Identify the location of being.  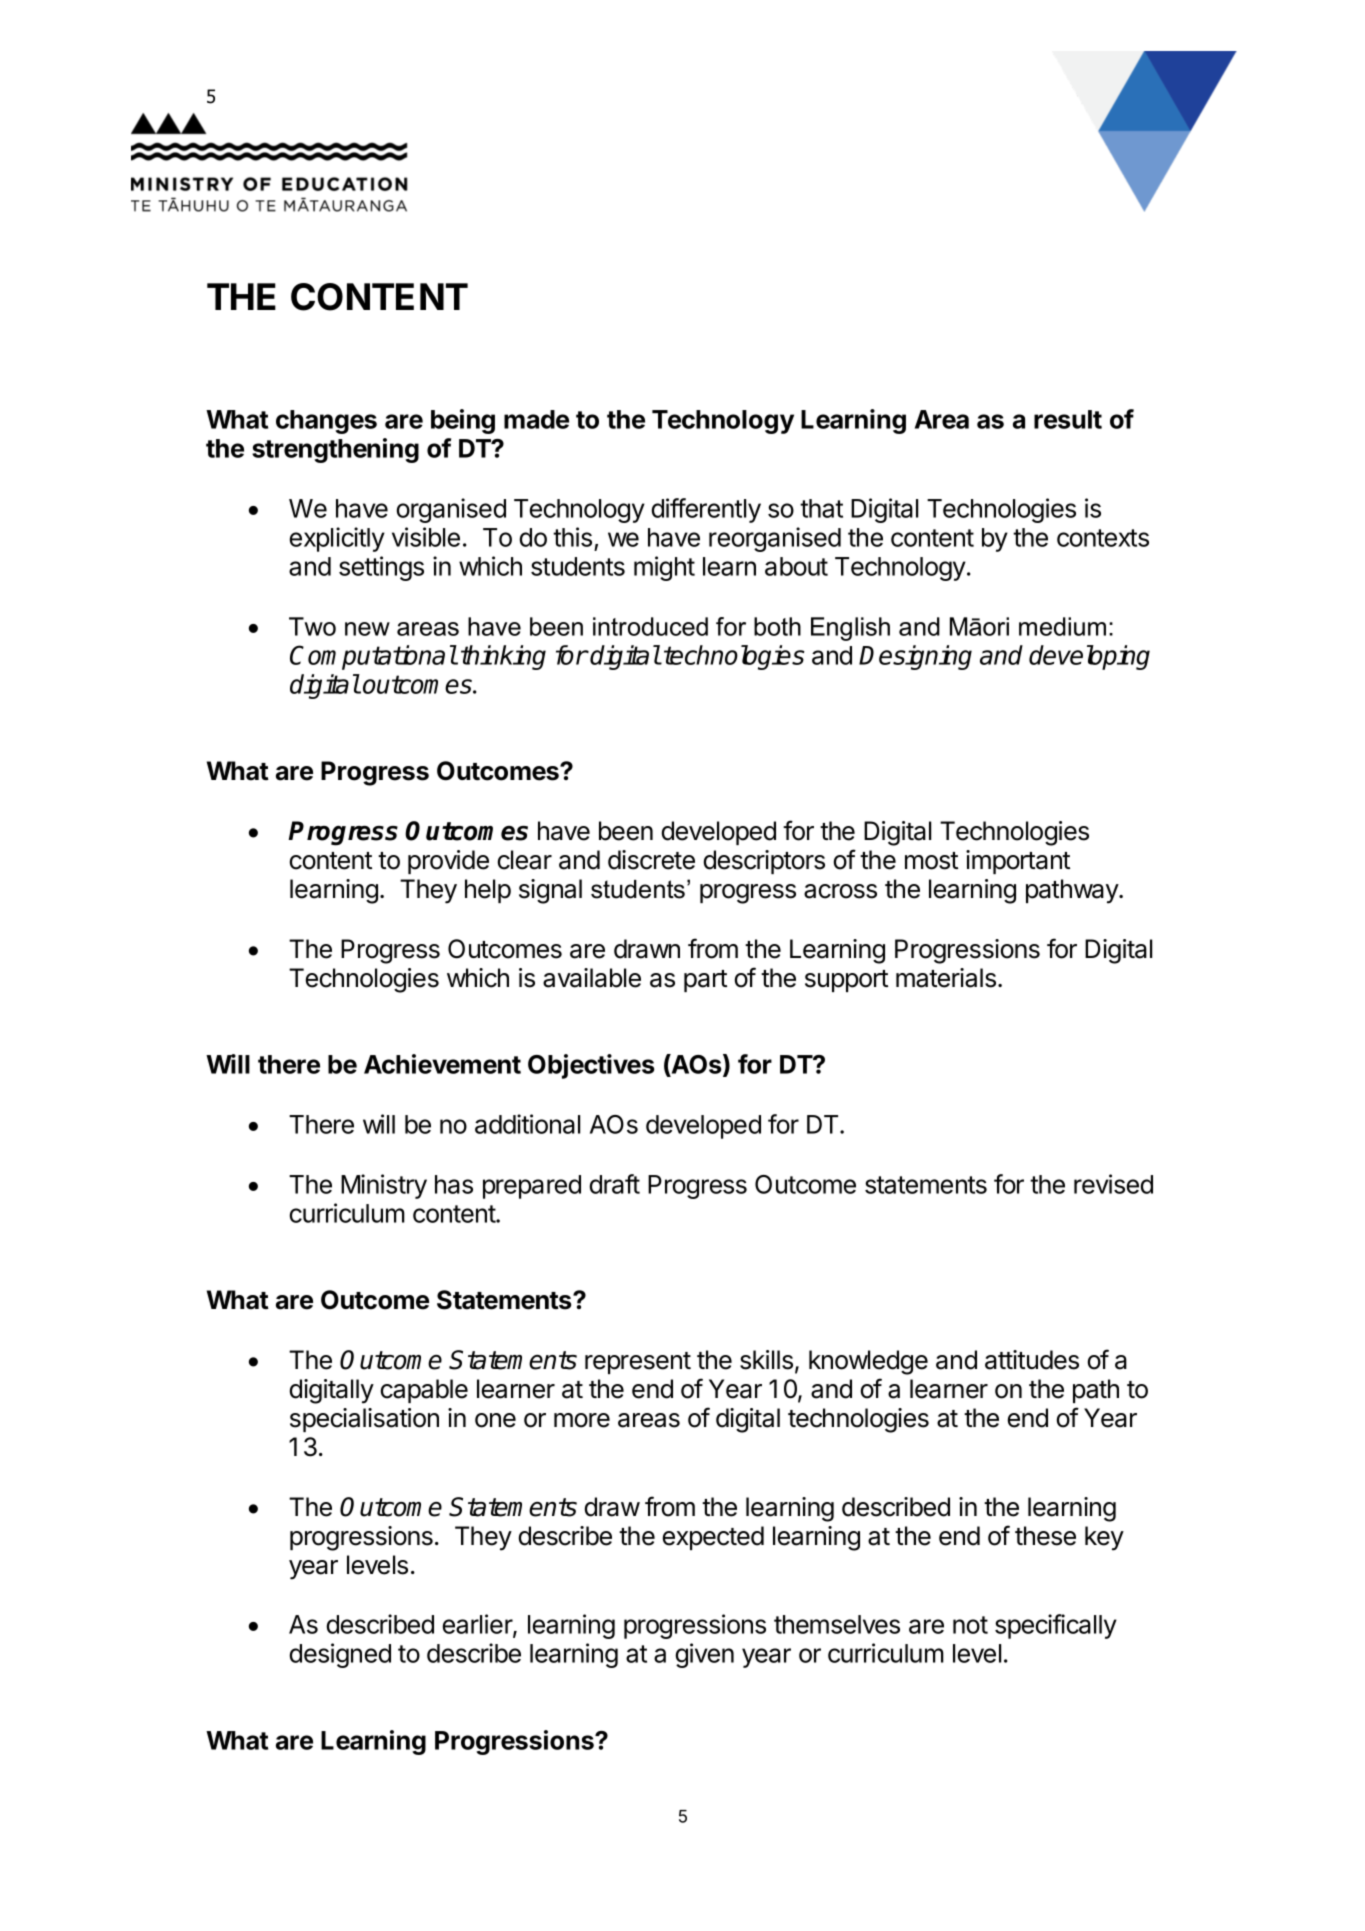
(463, 421).
